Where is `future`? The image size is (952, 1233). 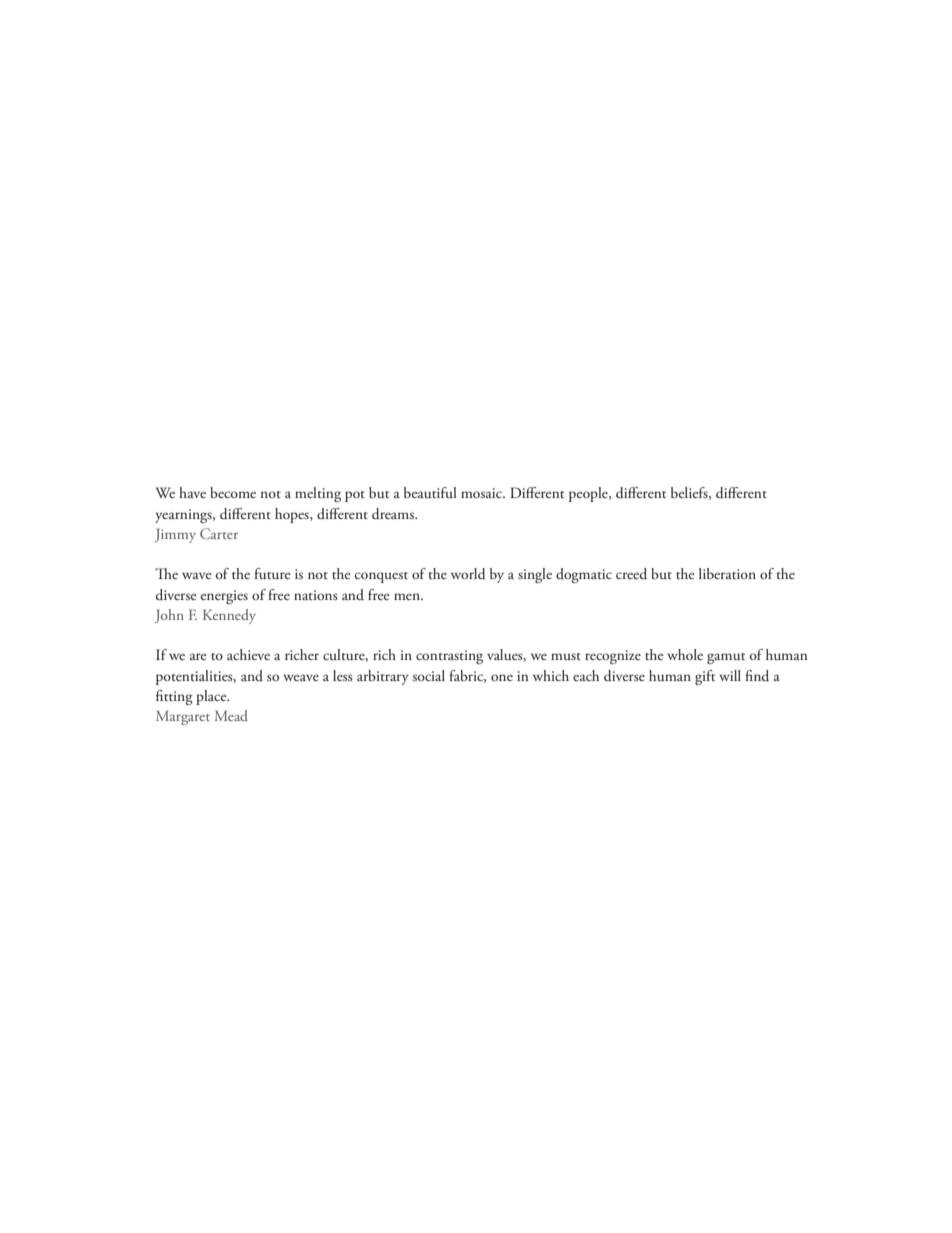 future is located at coordinates (272, 573).
